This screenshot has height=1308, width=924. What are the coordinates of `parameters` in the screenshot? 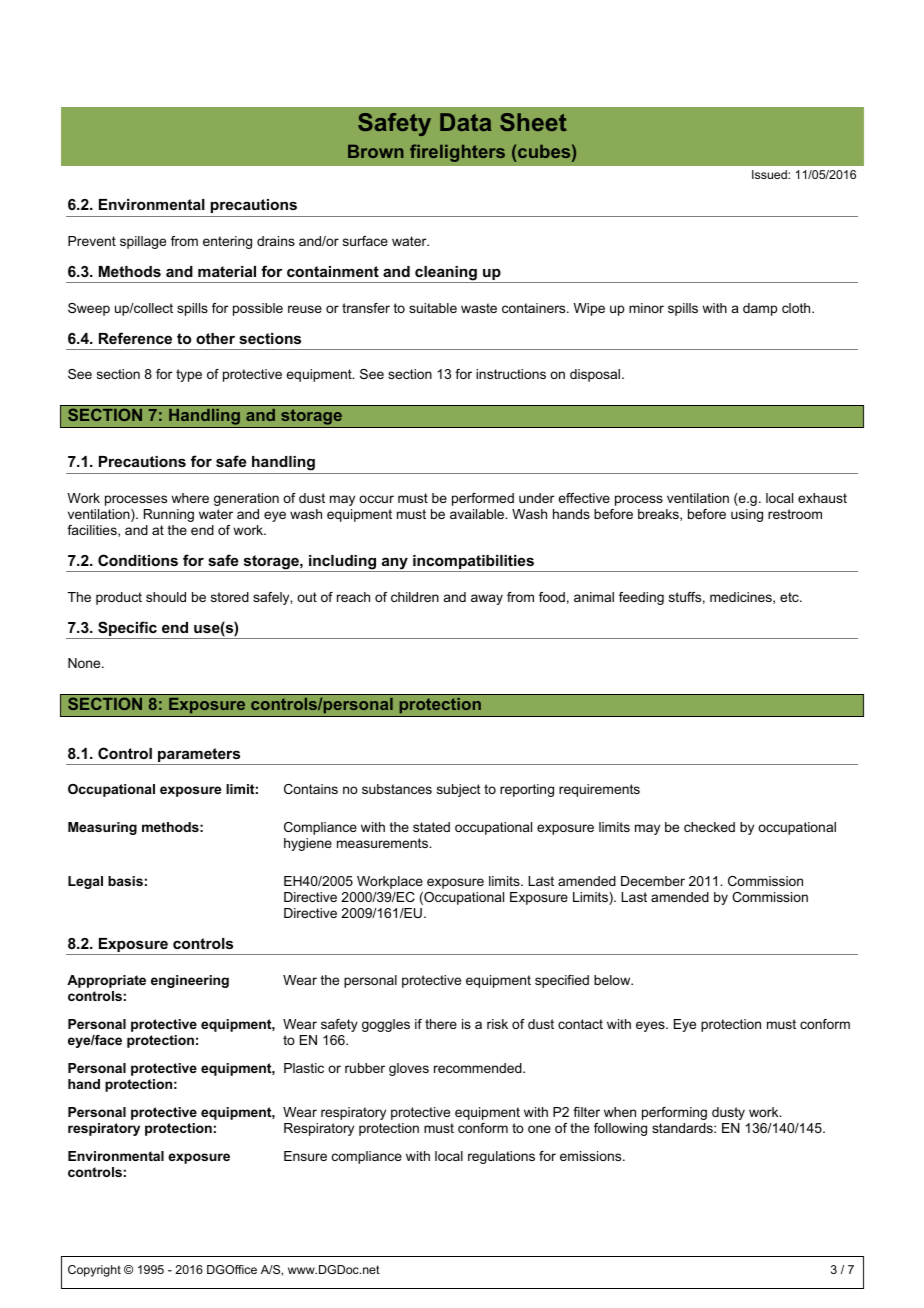 It's located at (199, 756).
